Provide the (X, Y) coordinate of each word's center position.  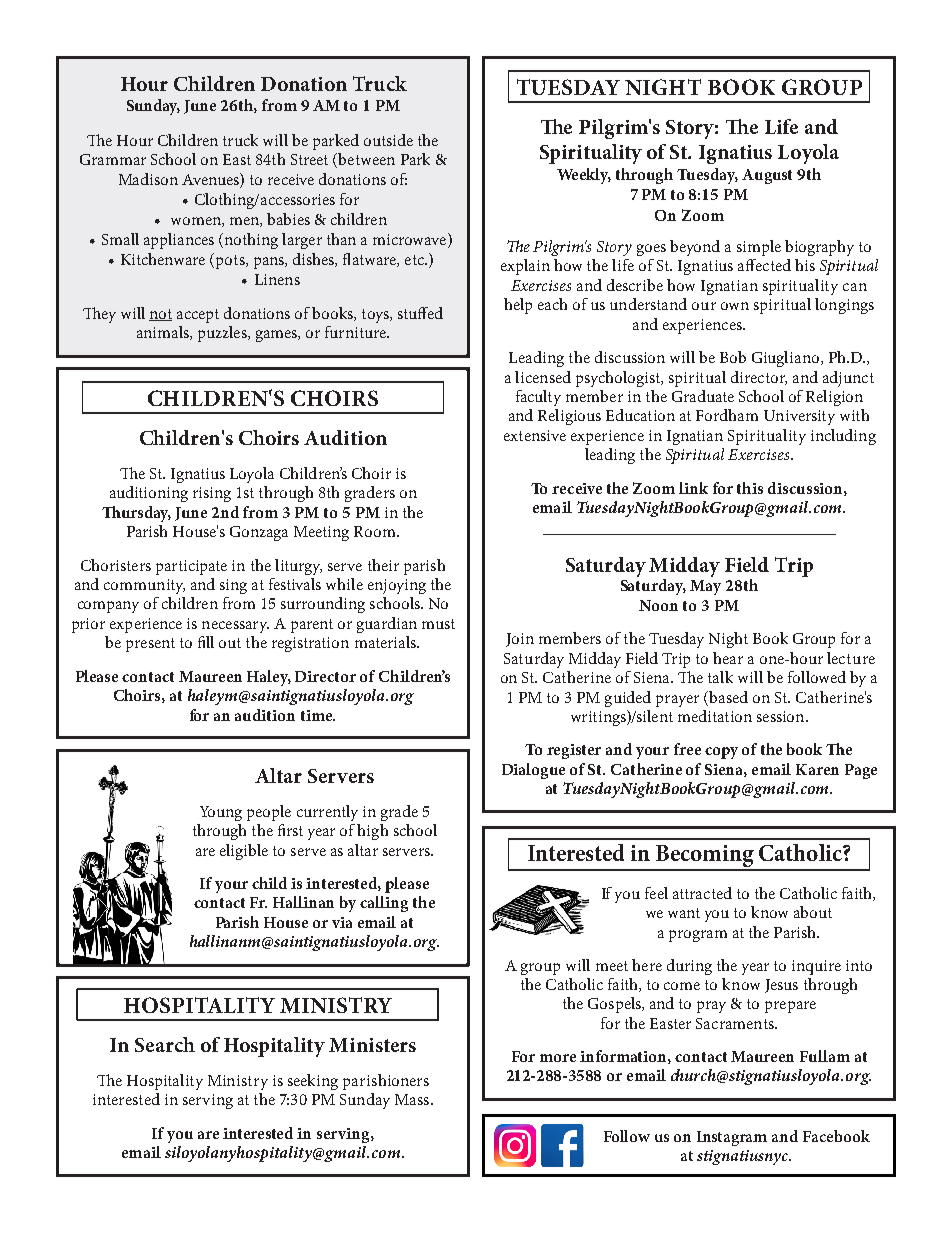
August (767, 176)
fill (206, 642)
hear (728, 658)
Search (165, 1044)
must (438, 624)
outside (388, 140)
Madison (148, 179)
